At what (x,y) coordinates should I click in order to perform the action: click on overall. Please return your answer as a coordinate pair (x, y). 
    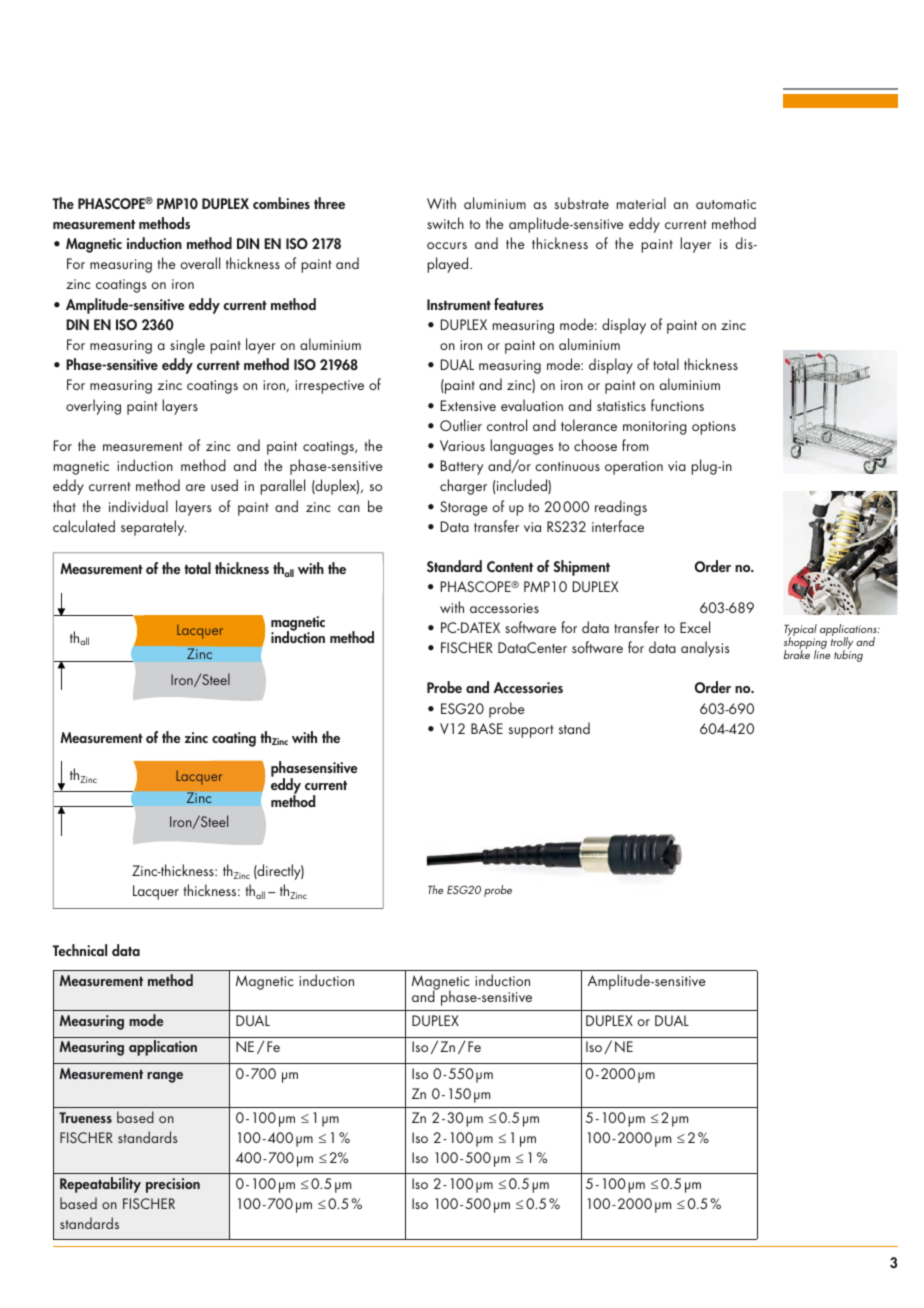
    Looking at the image, I should click on (200, 263).
